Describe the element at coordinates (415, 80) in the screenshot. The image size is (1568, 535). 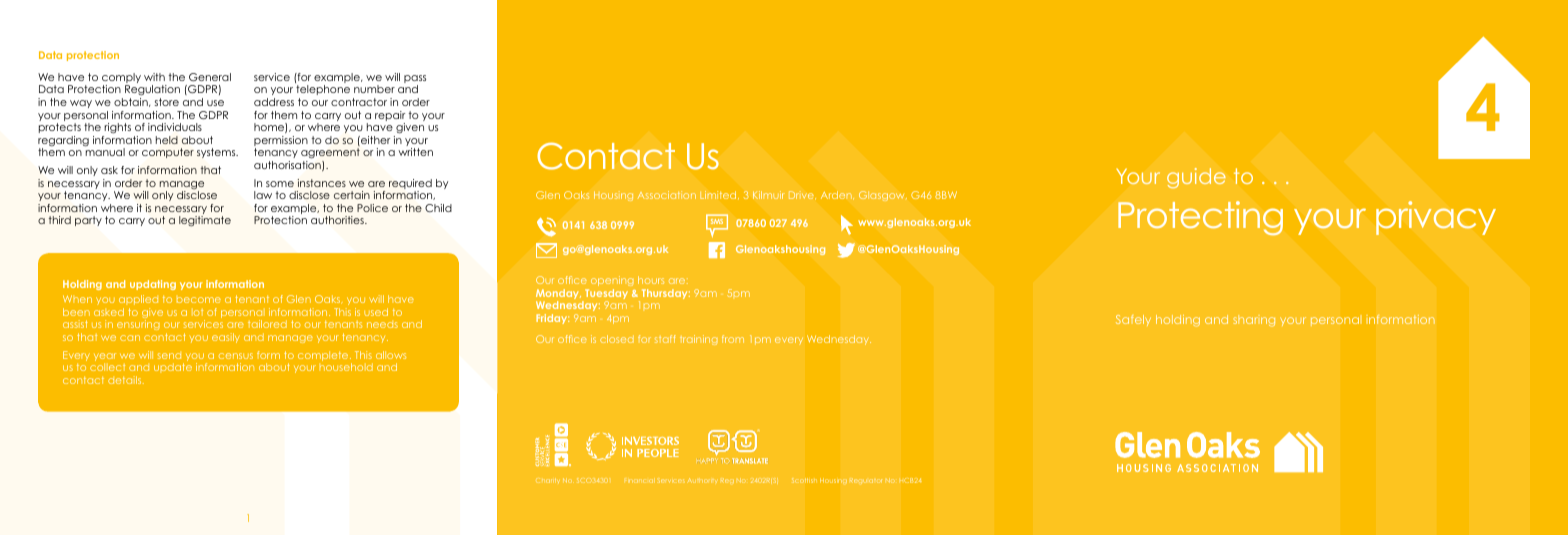
I see `pass` at that location.
